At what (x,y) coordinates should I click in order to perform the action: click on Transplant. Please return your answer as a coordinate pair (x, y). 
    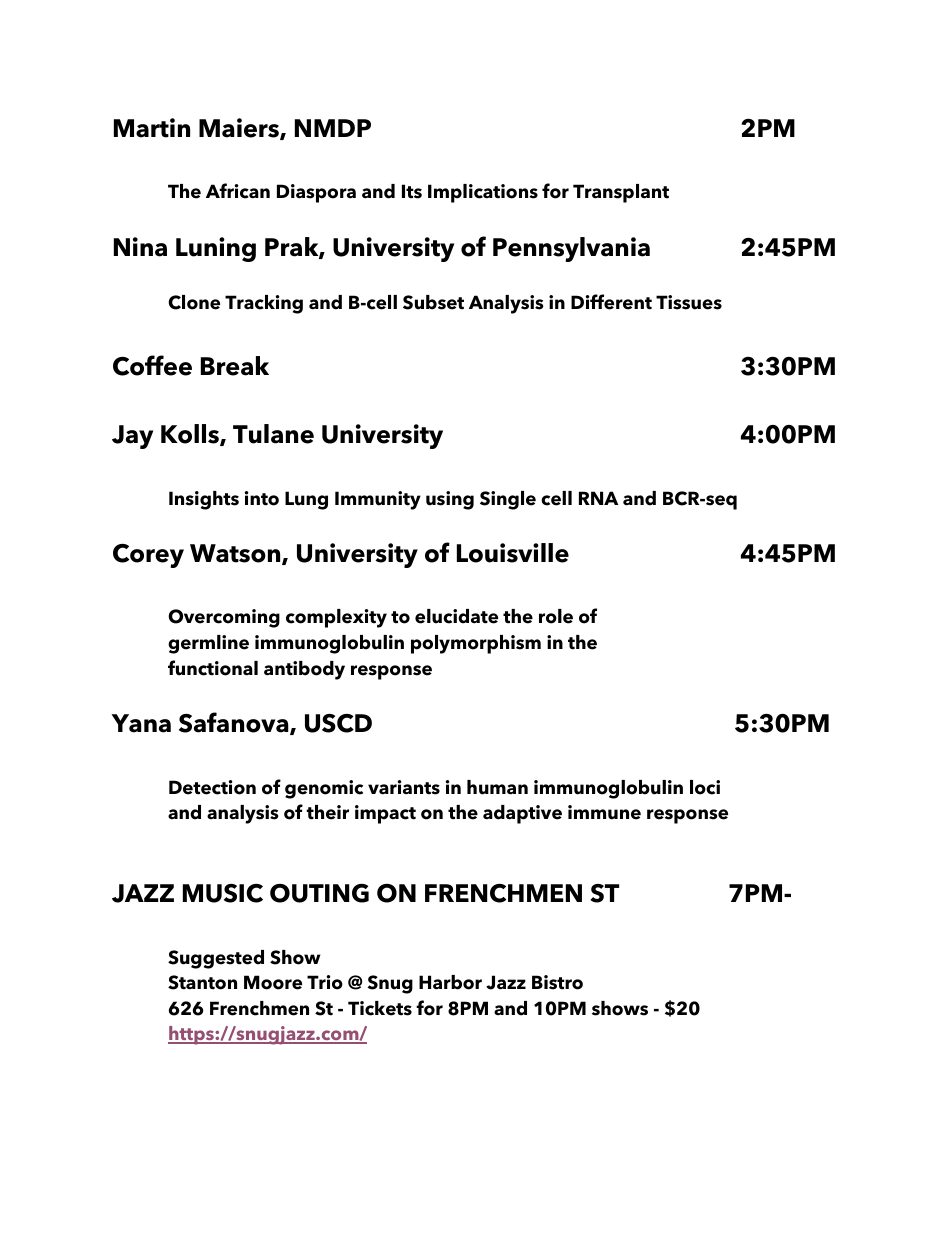
    Looking at the image, I should click on (621, 193).
